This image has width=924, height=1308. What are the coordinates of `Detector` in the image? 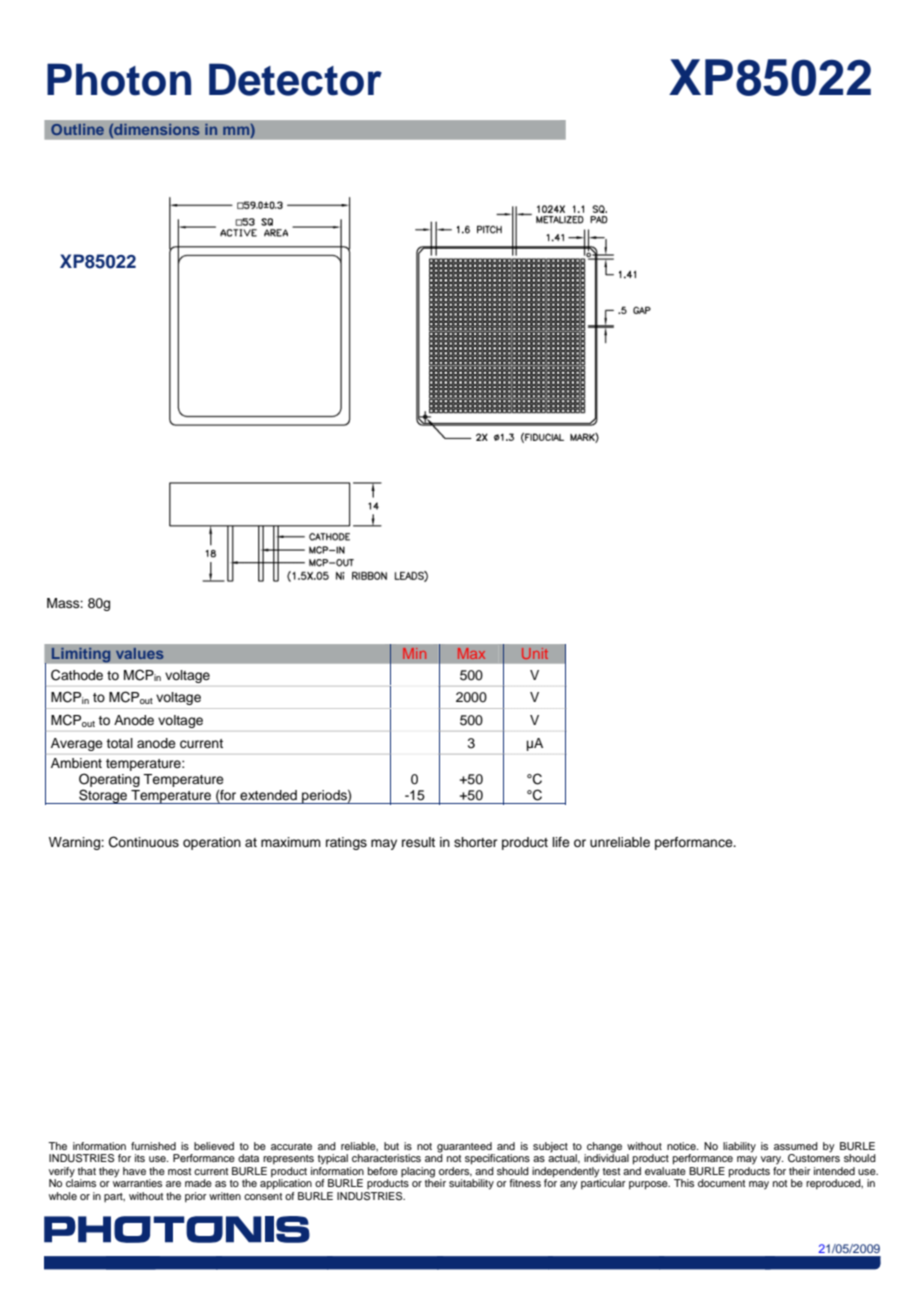 It's located at (295, 79).
